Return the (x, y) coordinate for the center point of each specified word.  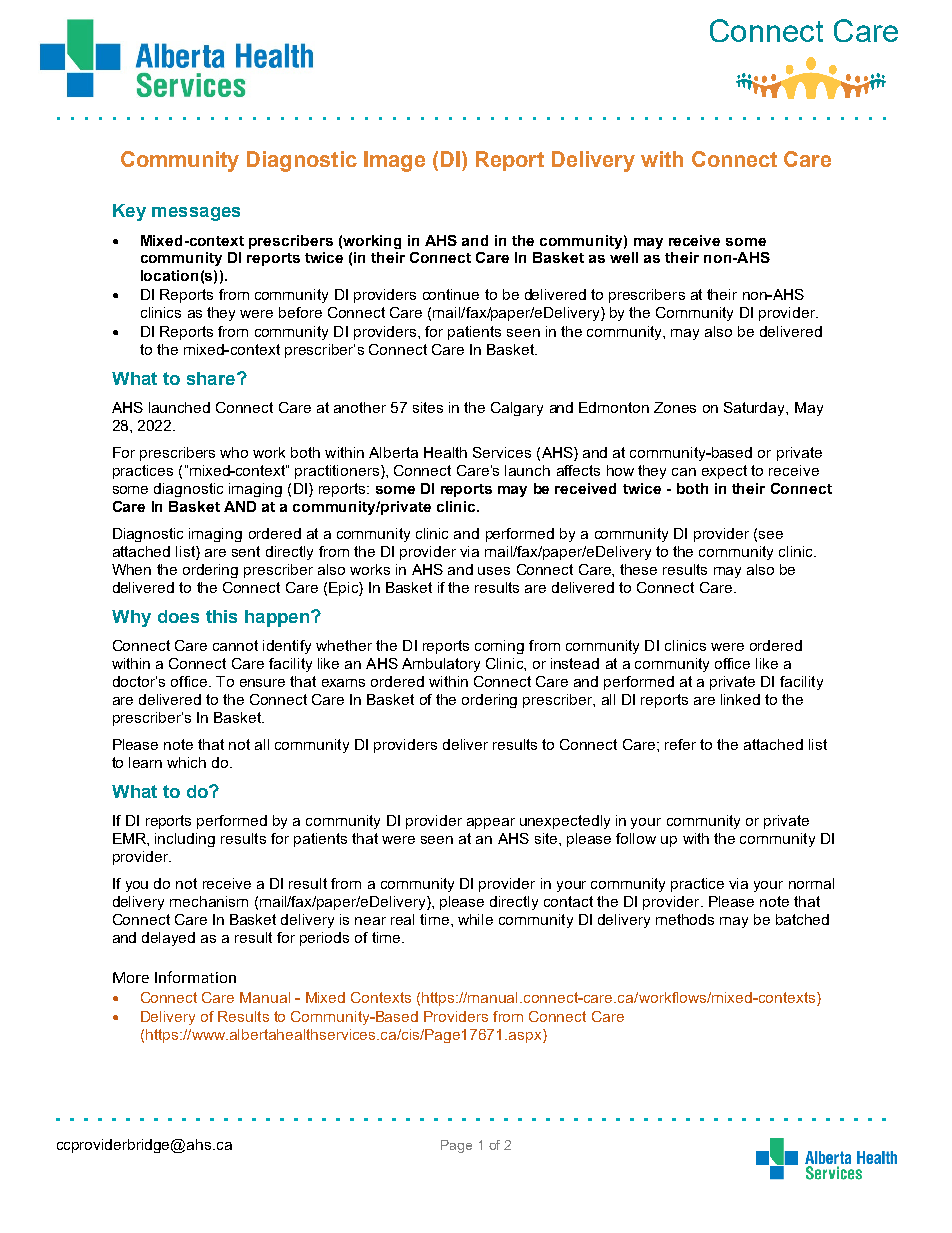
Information (195, 977)
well (624, 257)
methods (685, 919)
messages (196, 214)
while (475, 919)
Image (394, 161)
